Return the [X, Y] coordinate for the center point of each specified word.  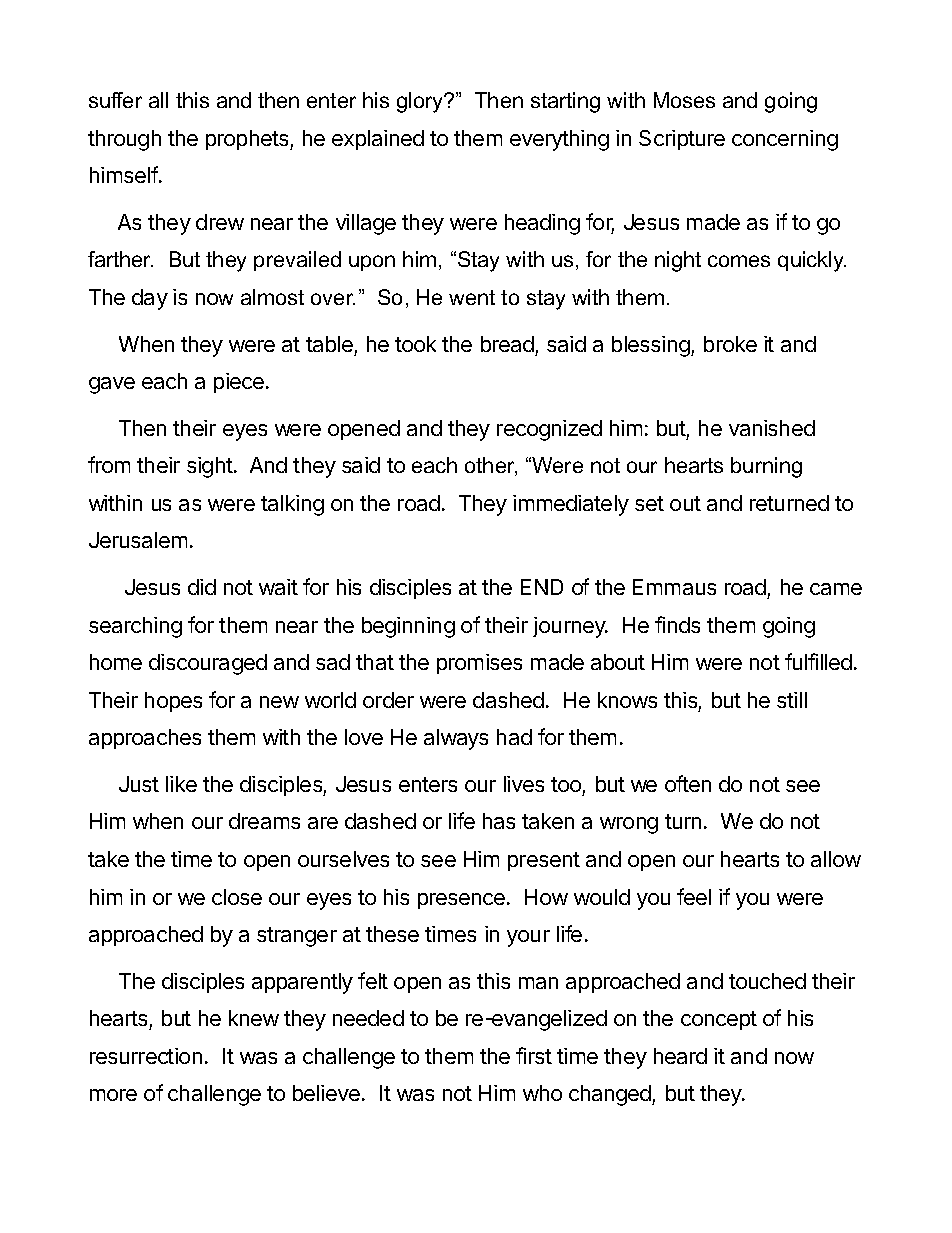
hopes [173, 702]
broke [730, 344]
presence [461, 901]
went [472, 297]
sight [210, 467]
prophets [248, 140]
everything [559, 140]
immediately [571, 505]
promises [479, 664]
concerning [785, 140]
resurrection [146, 1056]
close [237, 897]
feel [694, 896]
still [792, 700]
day [150, 299]
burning [766, 467]
